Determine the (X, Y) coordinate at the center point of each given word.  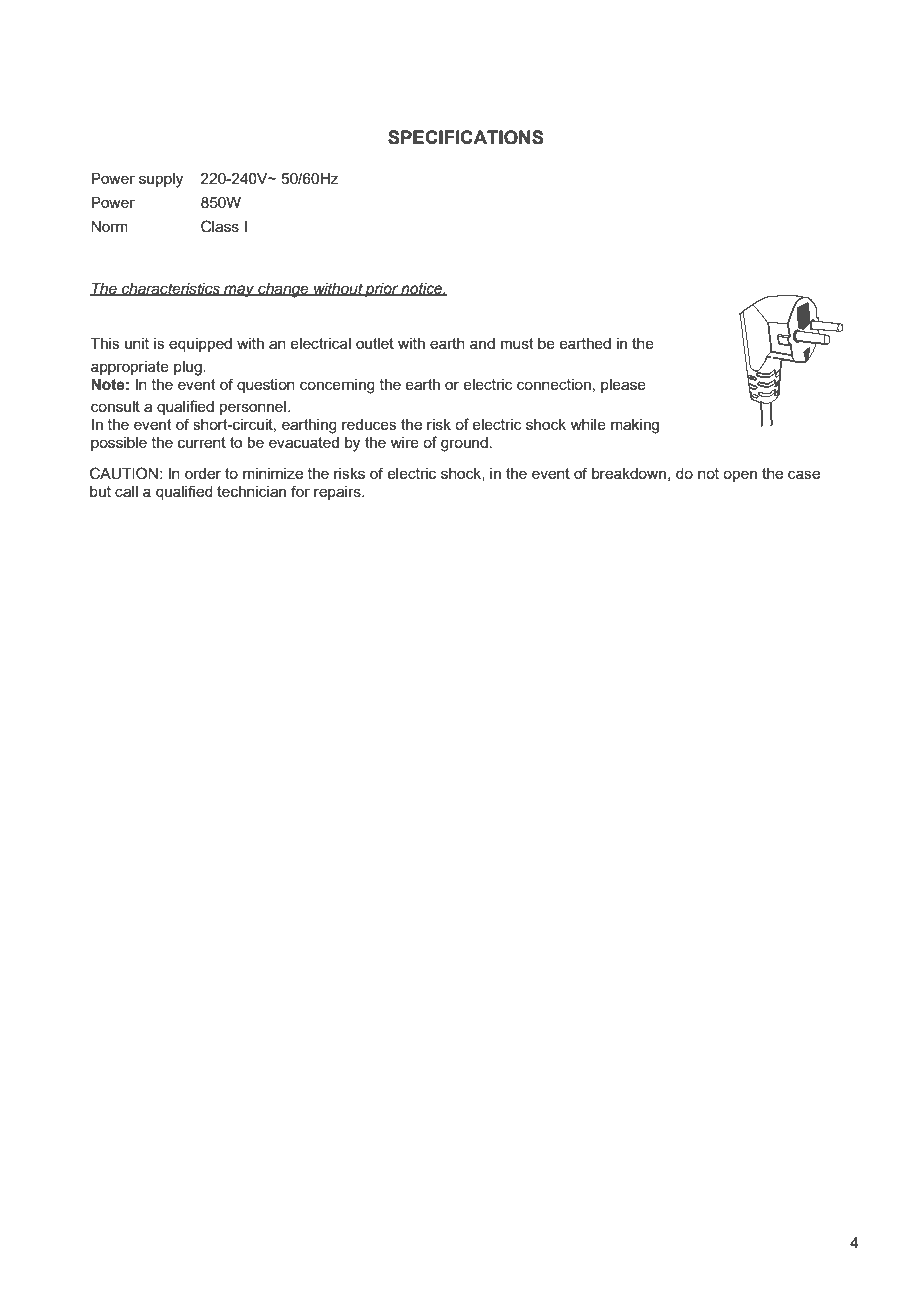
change (283, 290)
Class (220, 226)
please (623, 386)
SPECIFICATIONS (466, 137)
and (482, 343)
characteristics (170, 289)
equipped (200, 345)
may (239, 291)
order (203, 473)
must (517, 343)
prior (382, 290)
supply (161, 180)
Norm (109, 226)
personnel (253, 408)
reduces (369, 424)
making (635, 426)
